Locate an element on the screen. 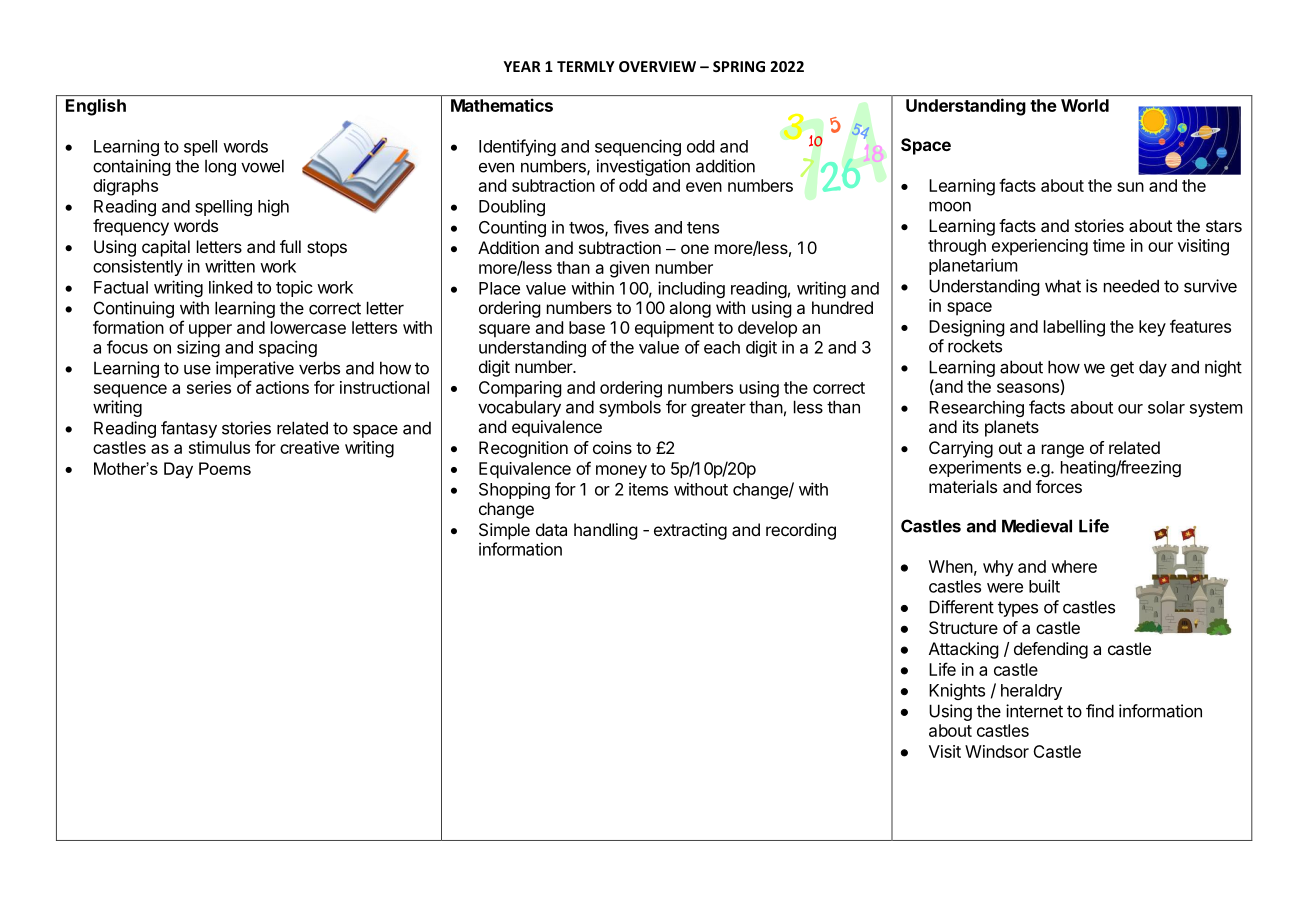 The height and width of the screenshot is (924, 1308). English is located at coordinates (96, 107).
